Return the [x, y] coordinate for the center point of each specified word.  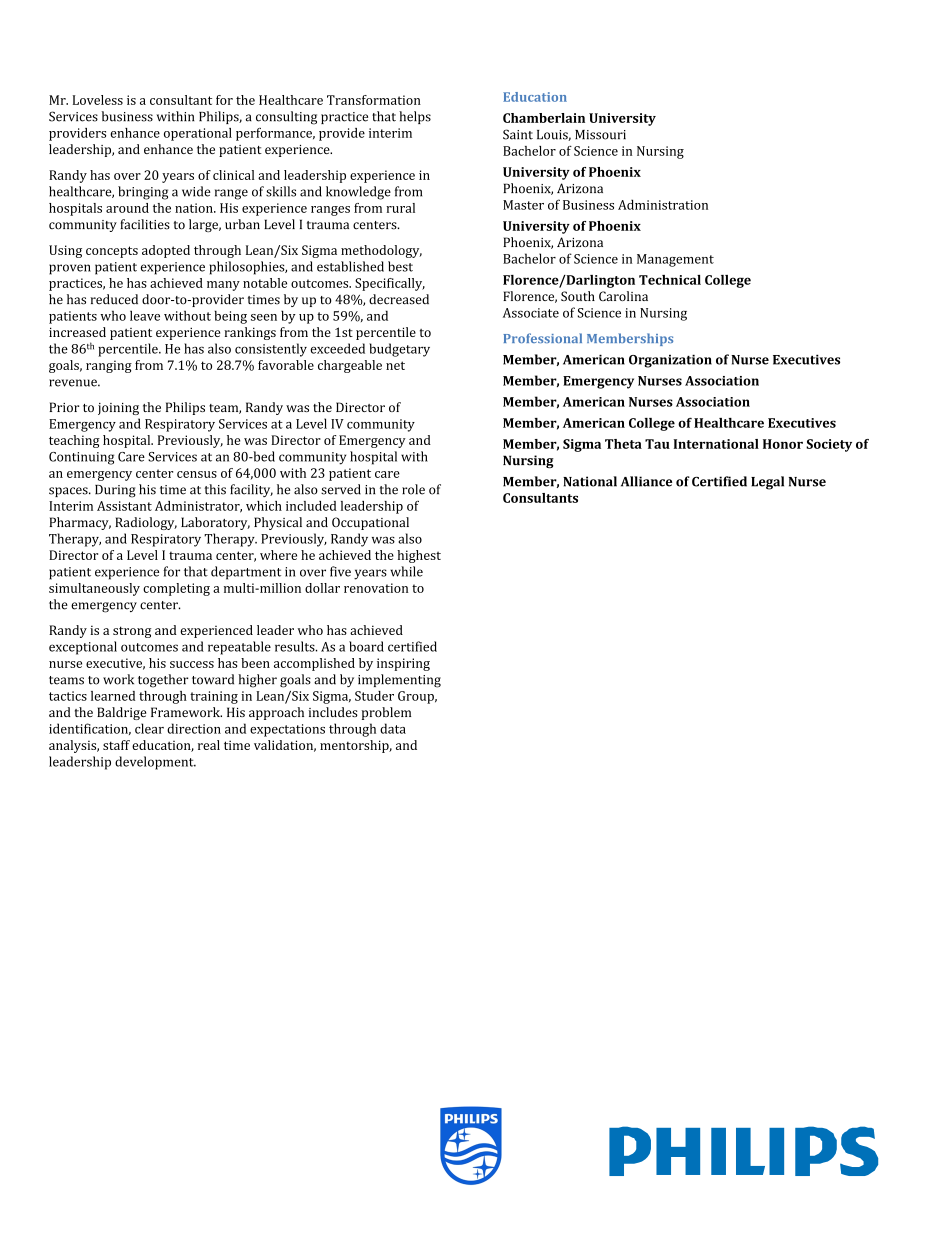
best [400, 266]
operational [198, 134]
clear [149, 728]
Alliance [646, 481]
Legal [767, 483]
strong [132, 632]
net [395, 365]
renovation [376, 588]
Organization [670, 361]
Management [675, 260]
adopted [166, 251]
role [413, 489]
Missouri [600, 135]
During [115, 491]
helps [415, 117]
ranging [109, 366]
